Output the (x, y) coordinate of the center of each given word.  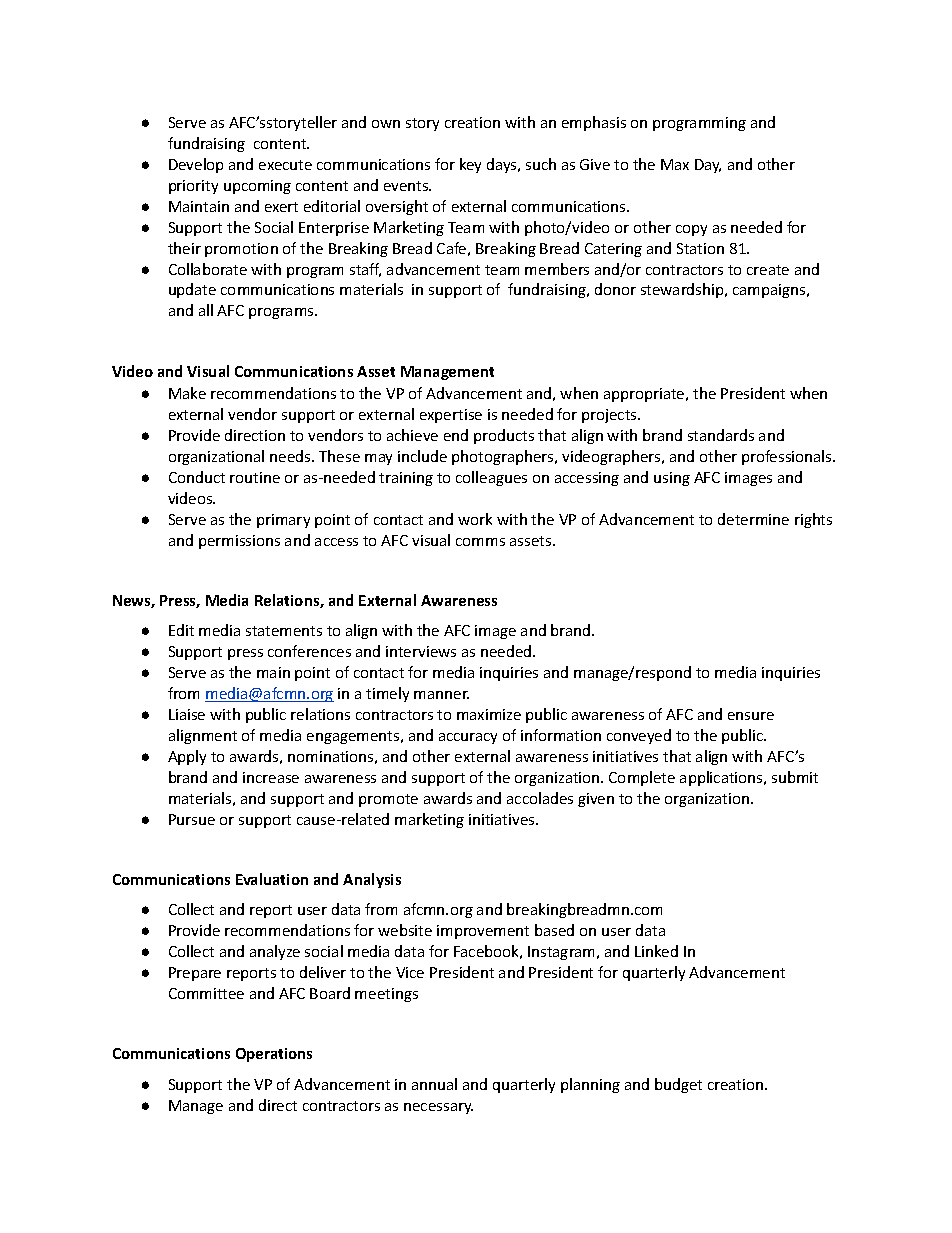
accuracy (468, 738)
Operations (274, 1055)
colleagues (491, 478)
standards (721, 435)
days (503, 165)
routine (255, 477)
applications (722, 778)
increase (271, 777)
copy (691, 230)
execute (285, 165)
